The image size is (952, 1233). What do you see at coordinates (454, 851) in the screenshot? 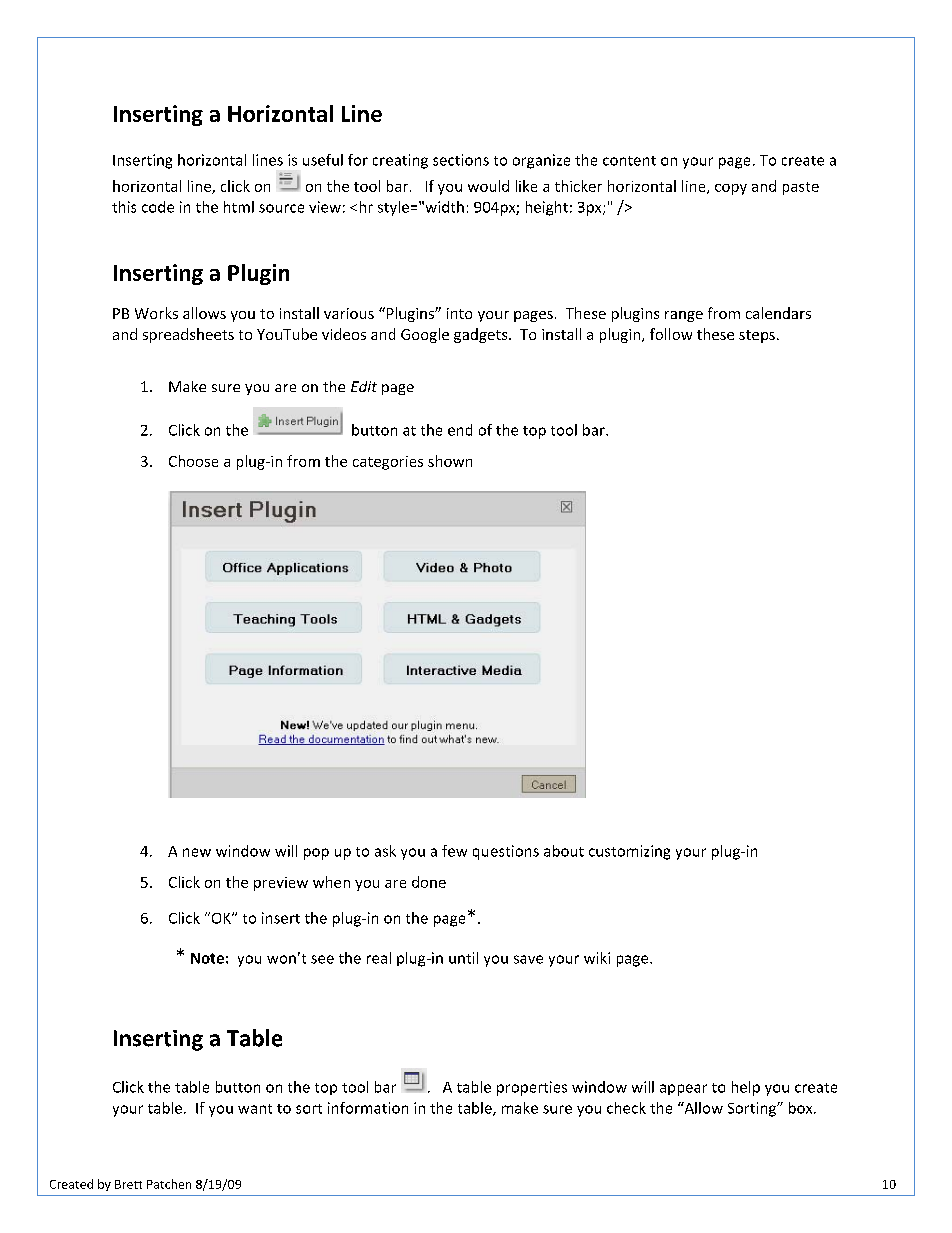
I see `few` at bounding box center [454, 851].
